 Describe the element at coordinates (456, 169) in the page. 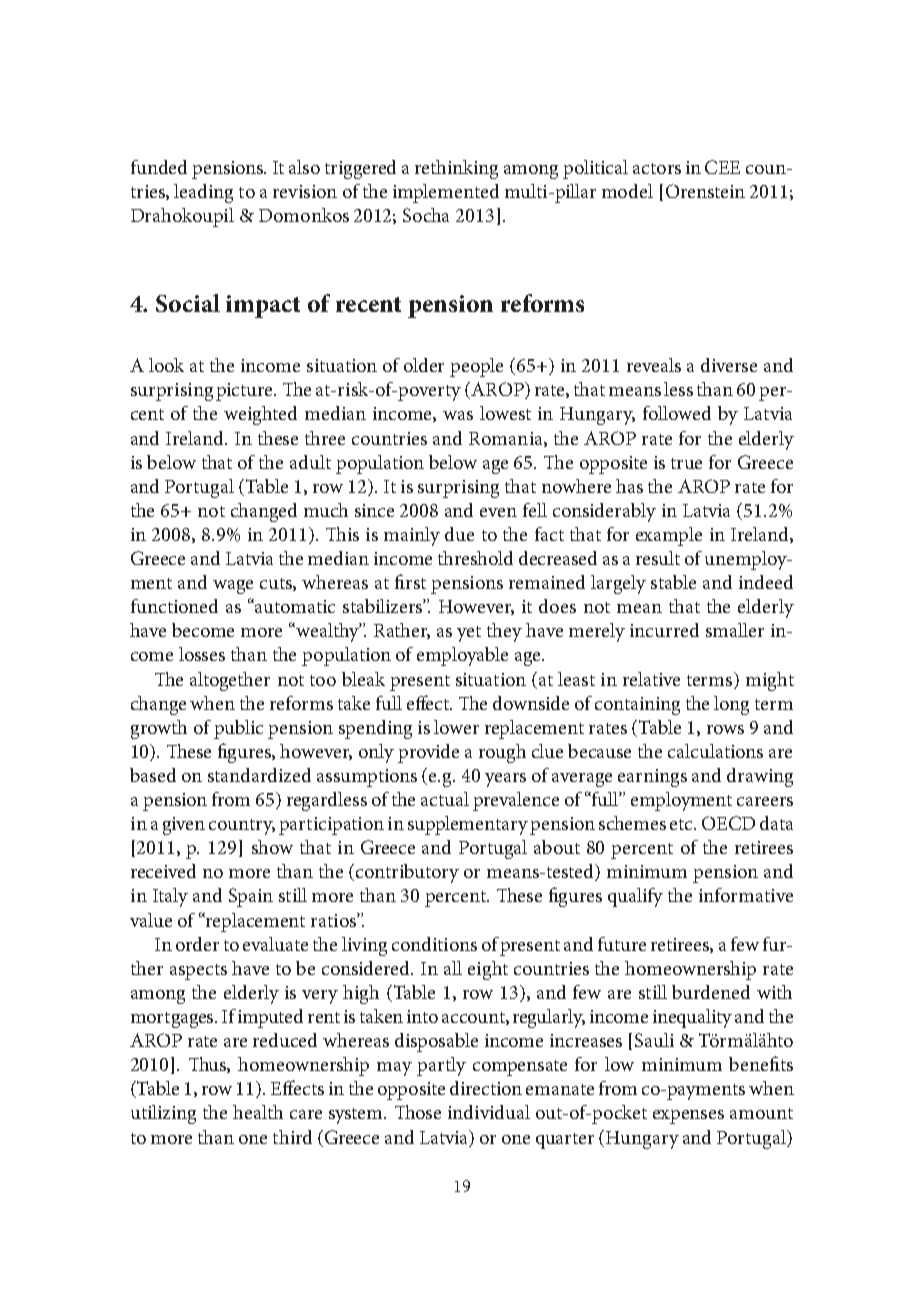

I see `rethinking` at that location.
